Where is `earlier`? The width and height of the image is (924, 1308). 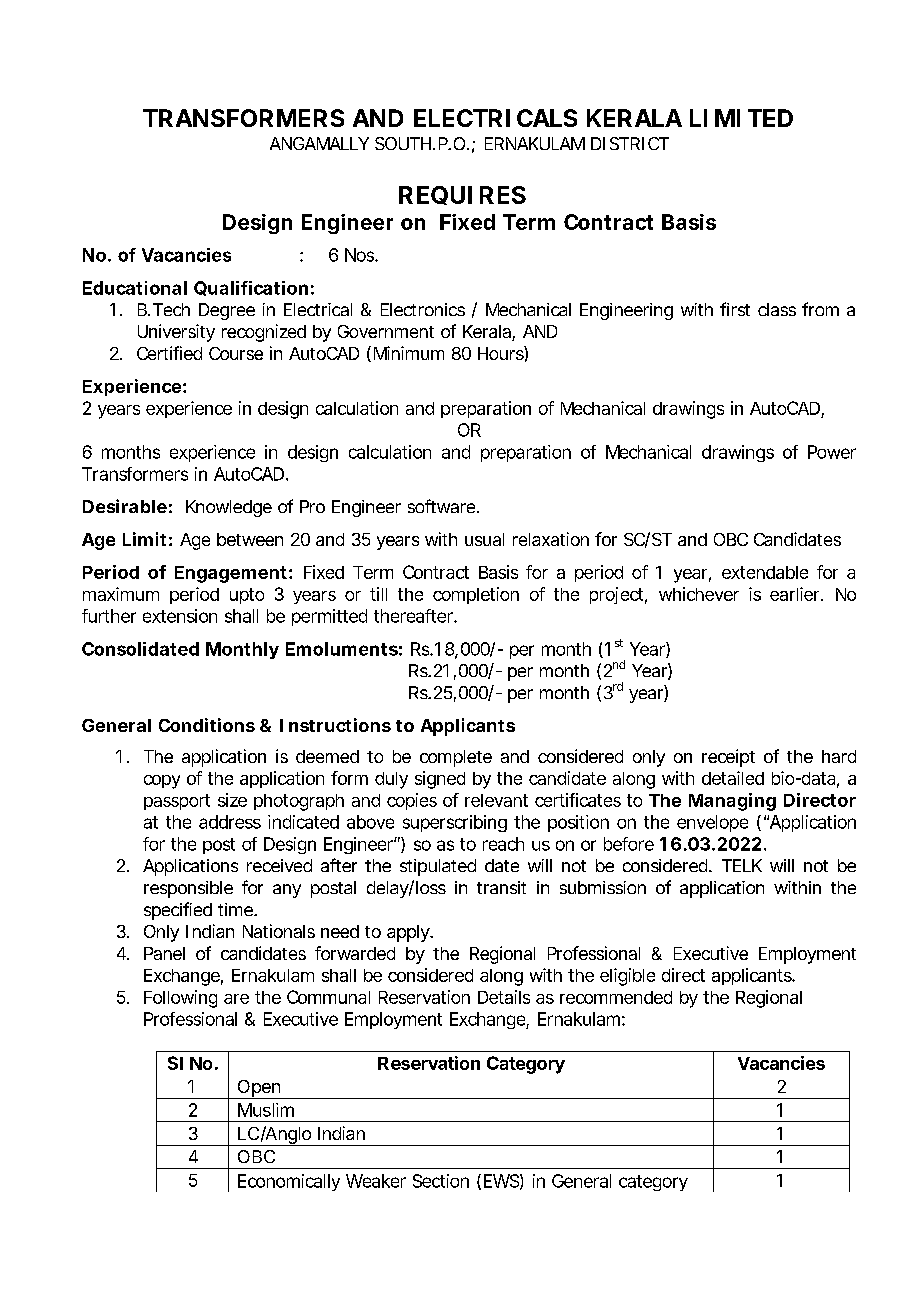 earlier is located at coordinates (796, 594).
